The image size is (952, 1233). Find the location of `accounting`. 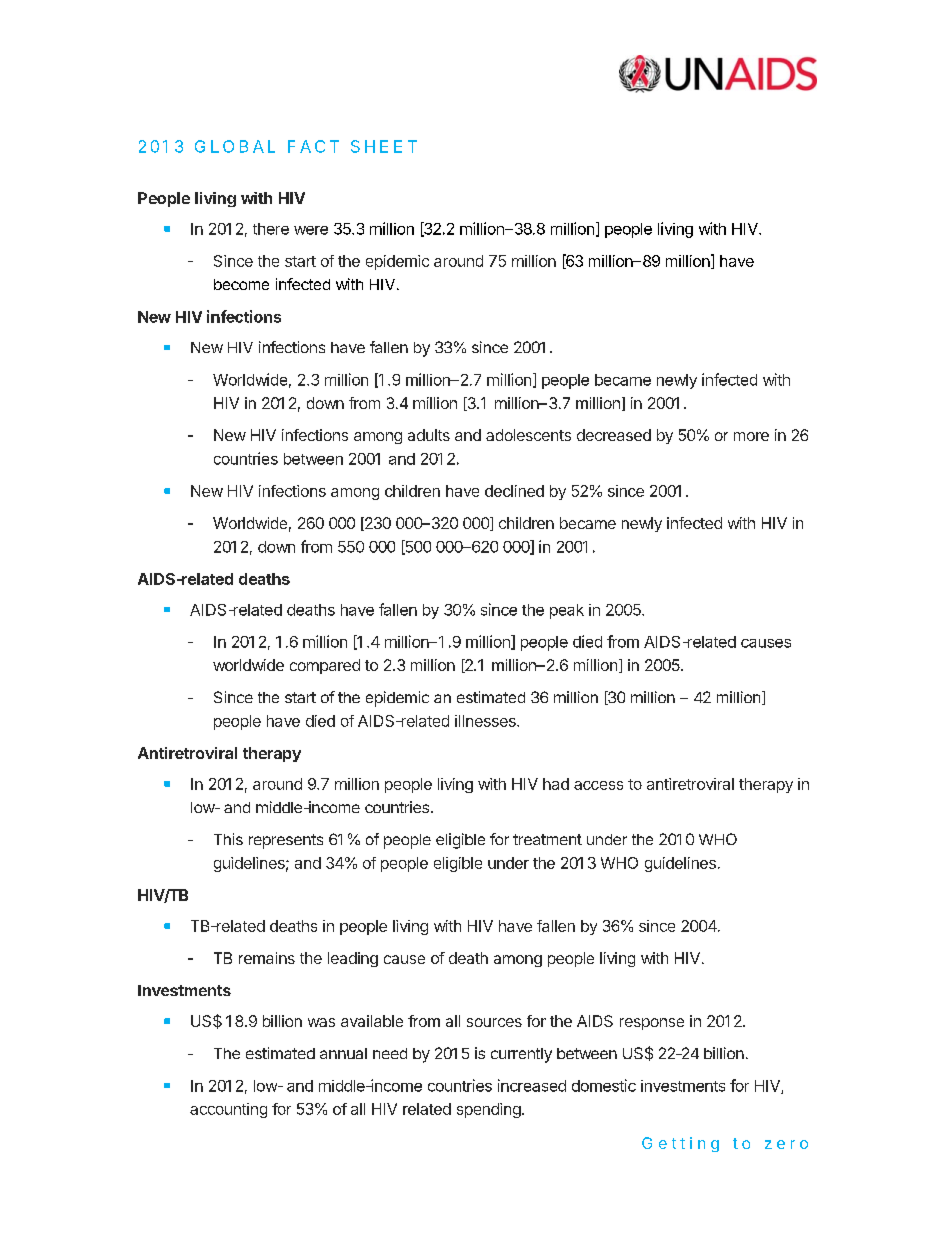

accounting is located at coordinates (228, 1110).
